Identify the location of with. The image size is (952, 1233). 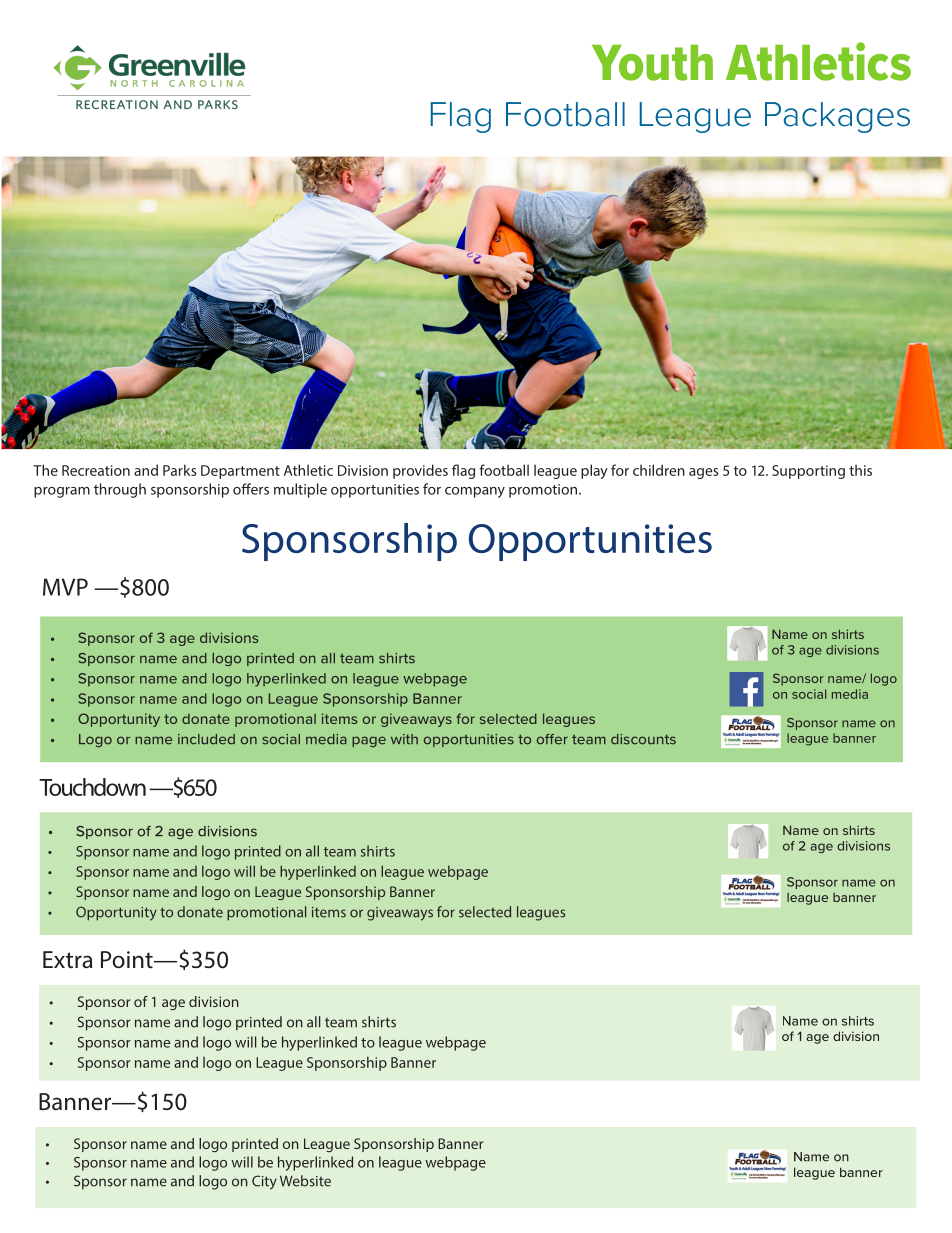
(404, 739).
